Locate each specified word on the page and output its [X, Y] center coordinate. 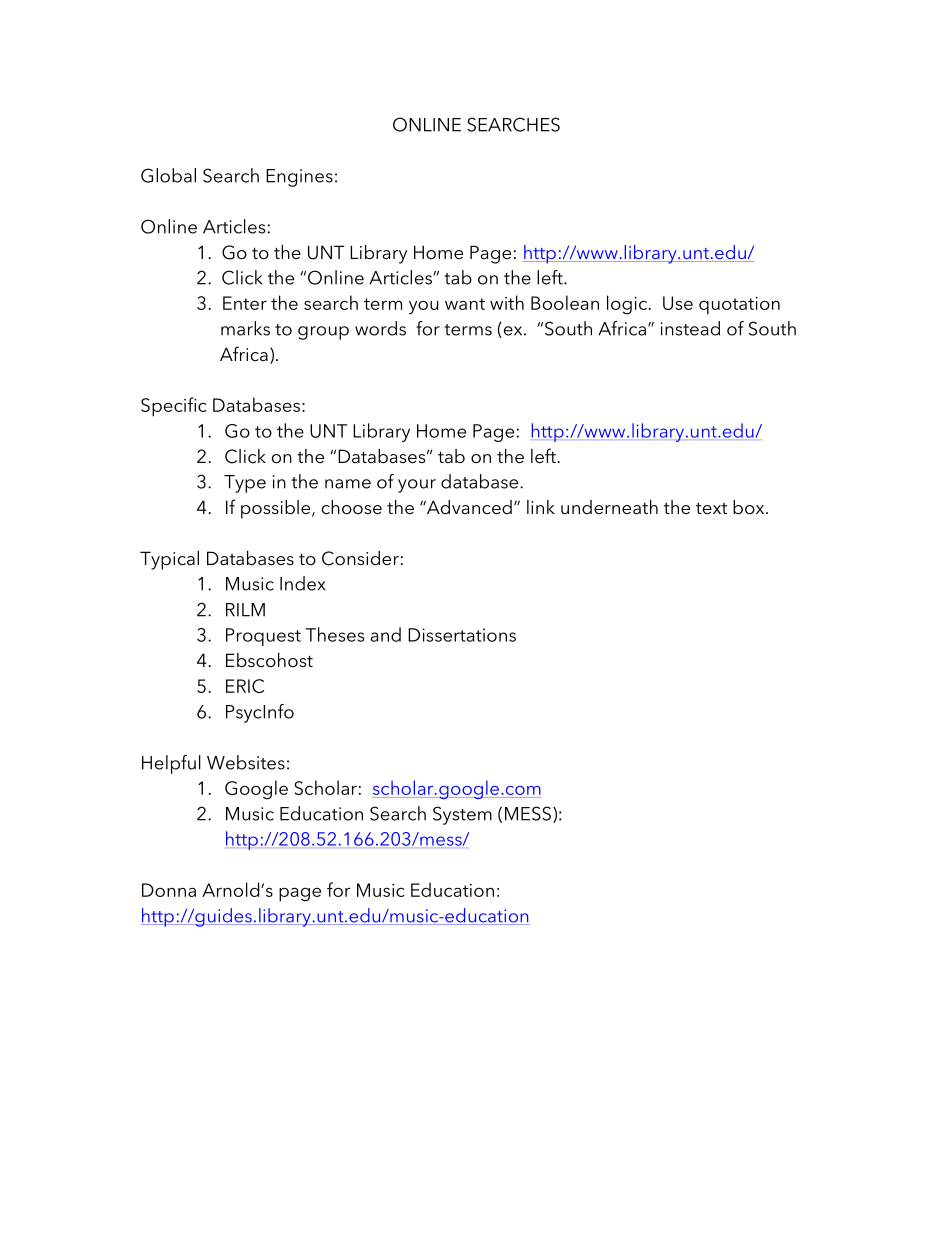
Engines [299, 178]
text [711, 508]
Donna [169, 890]
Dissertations [462, 635]
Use [678, 303]
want [465, 304]
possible [277, 509]
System [462, 815]
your [417, 486]
